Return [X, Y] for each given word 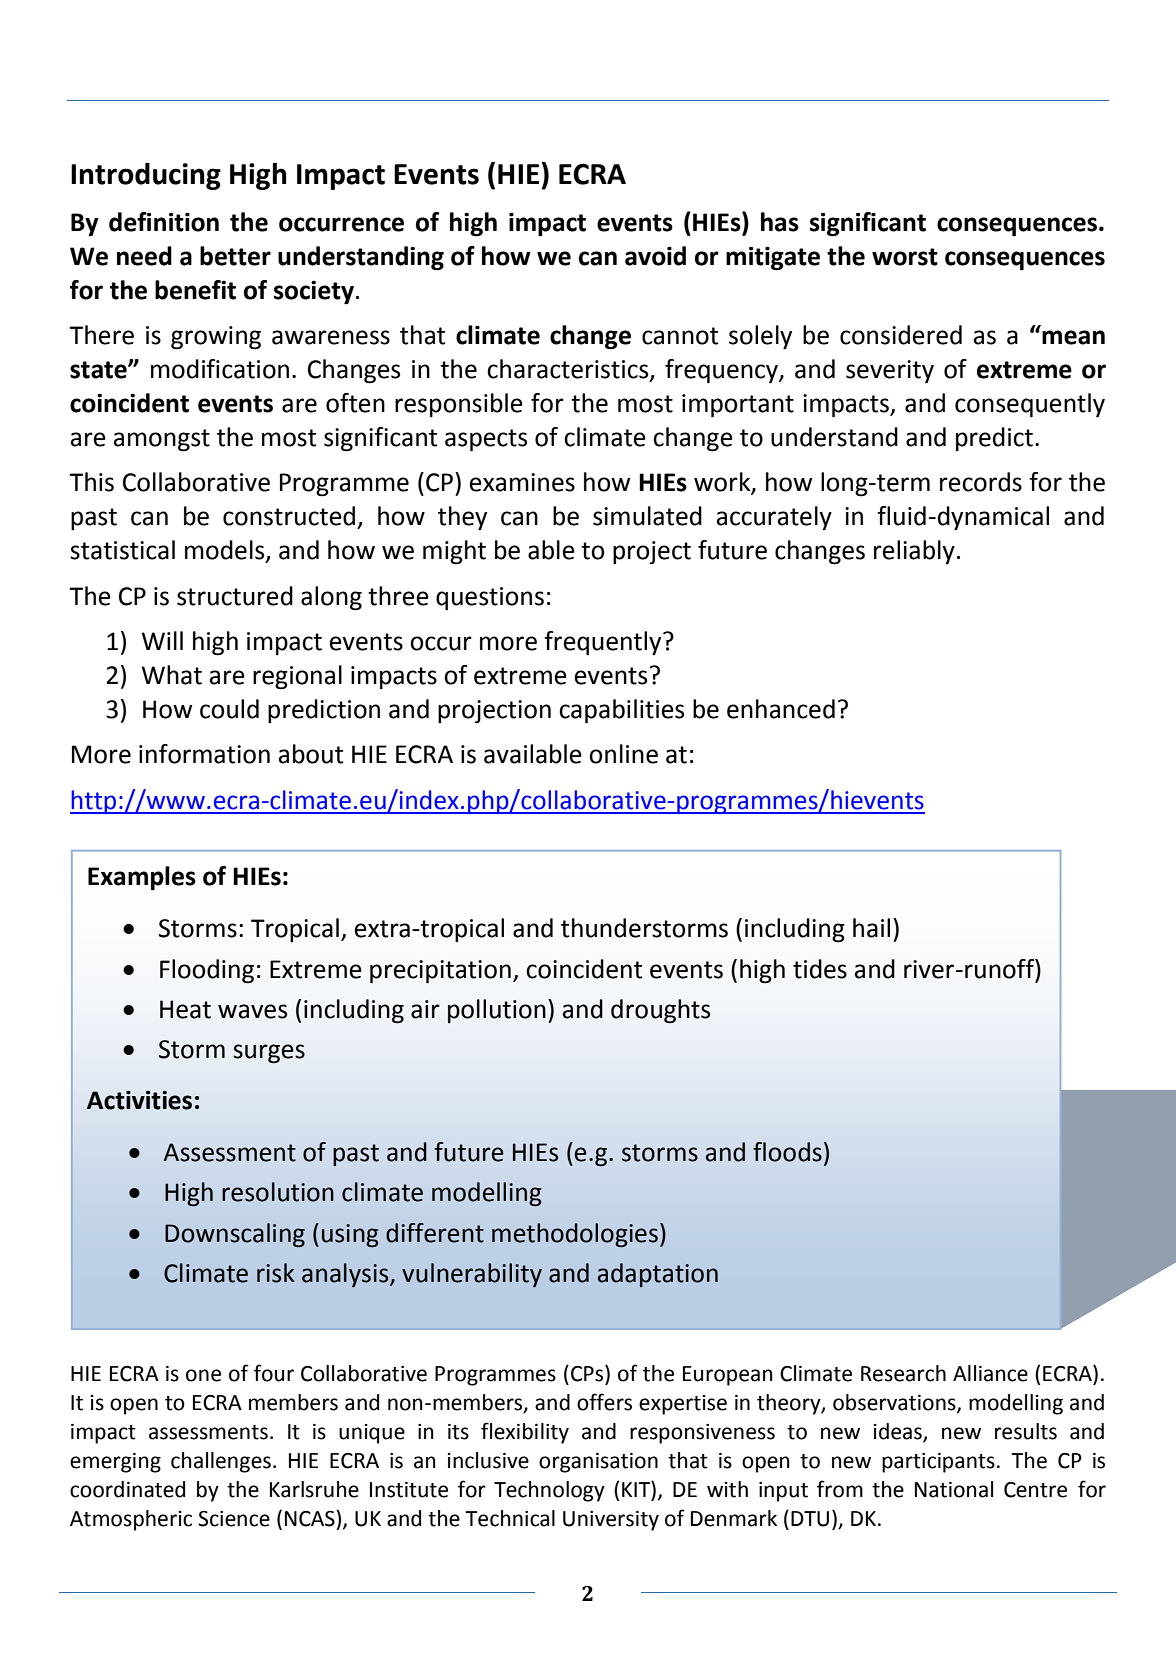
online [623, 754]
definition [164, 222]
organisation [598, 1463]
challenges [221, 1462]
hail [871, 928]
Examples [142, 878]
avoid [655, 256]
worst [905, 257]
